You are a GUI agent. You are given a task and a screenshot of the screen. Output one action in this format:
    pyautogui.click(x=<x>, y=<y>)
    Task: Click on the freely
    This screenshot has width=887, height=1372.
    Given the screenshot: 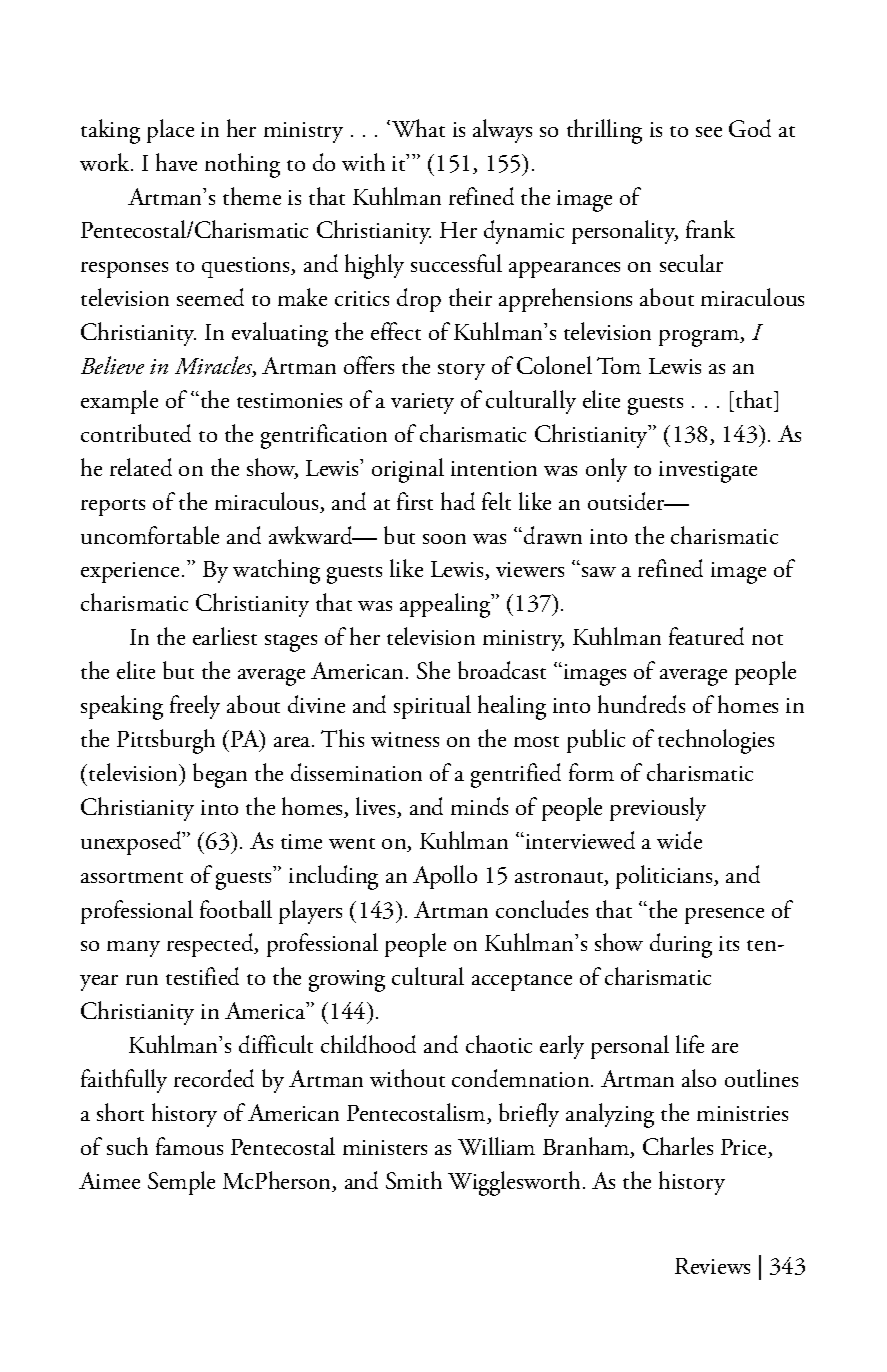 What is the action you would take?
    pyautogui.click(x=195, y=707)
